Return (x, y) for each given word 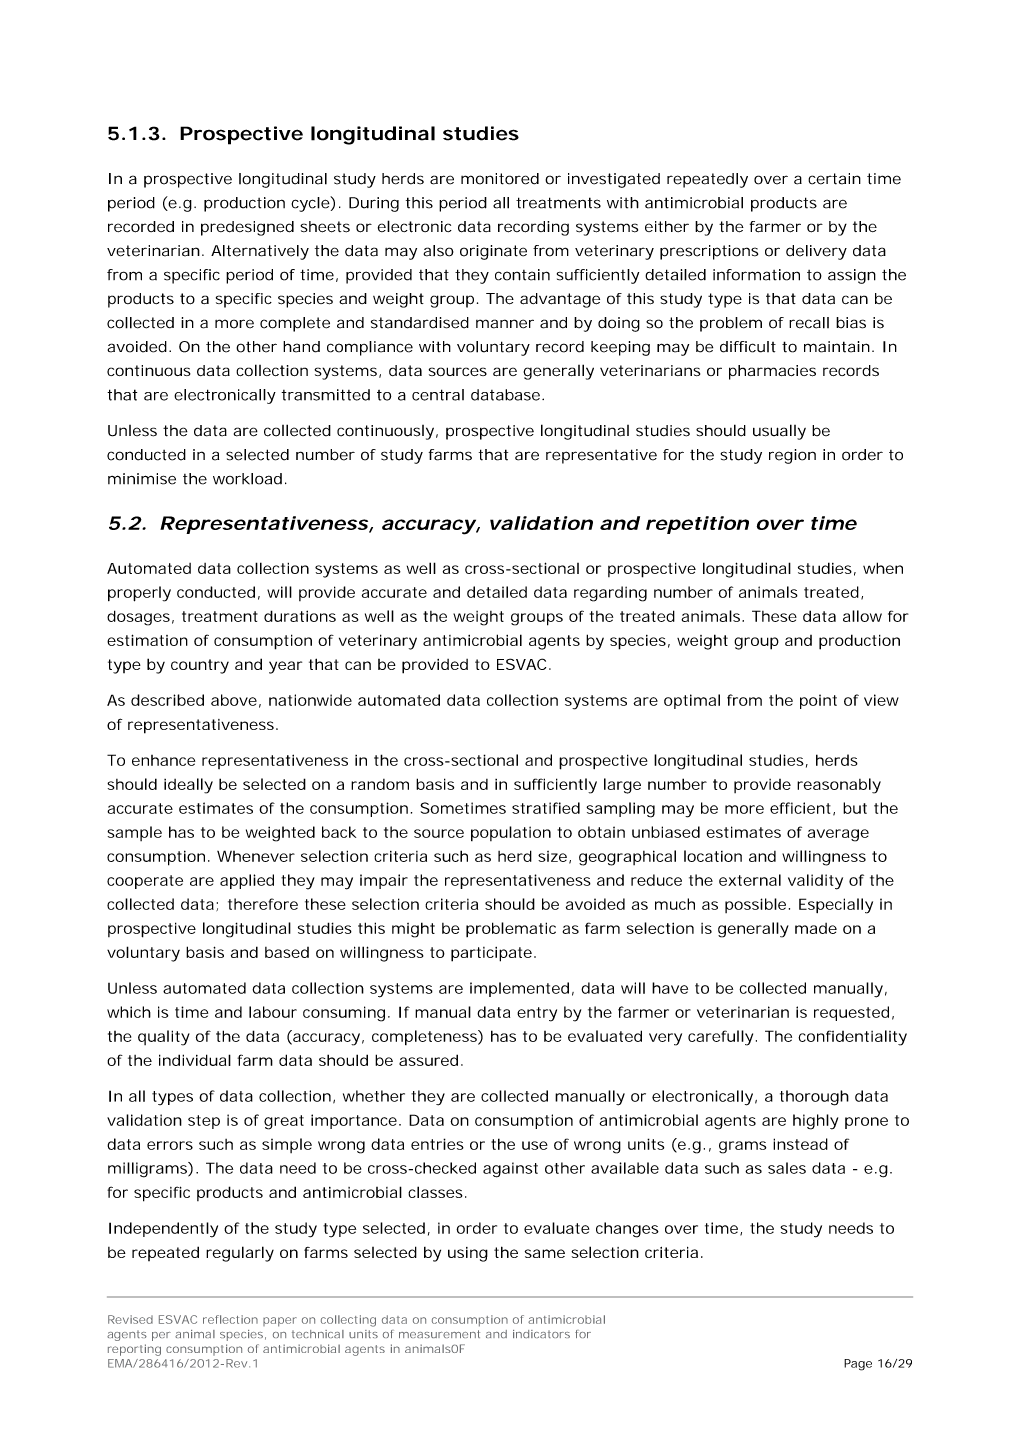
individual (195, 1060)
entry (537, 1014)
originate (493, 252)
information (756, 275)
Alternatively (260, 252)
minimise (142, 479)
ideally (188, 786)
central (438, 395)
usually (779, 432)
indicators (541, 1334)
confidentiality (852, 1038)
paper (280, 1322)
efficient (800, 808)
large (622, 786)
